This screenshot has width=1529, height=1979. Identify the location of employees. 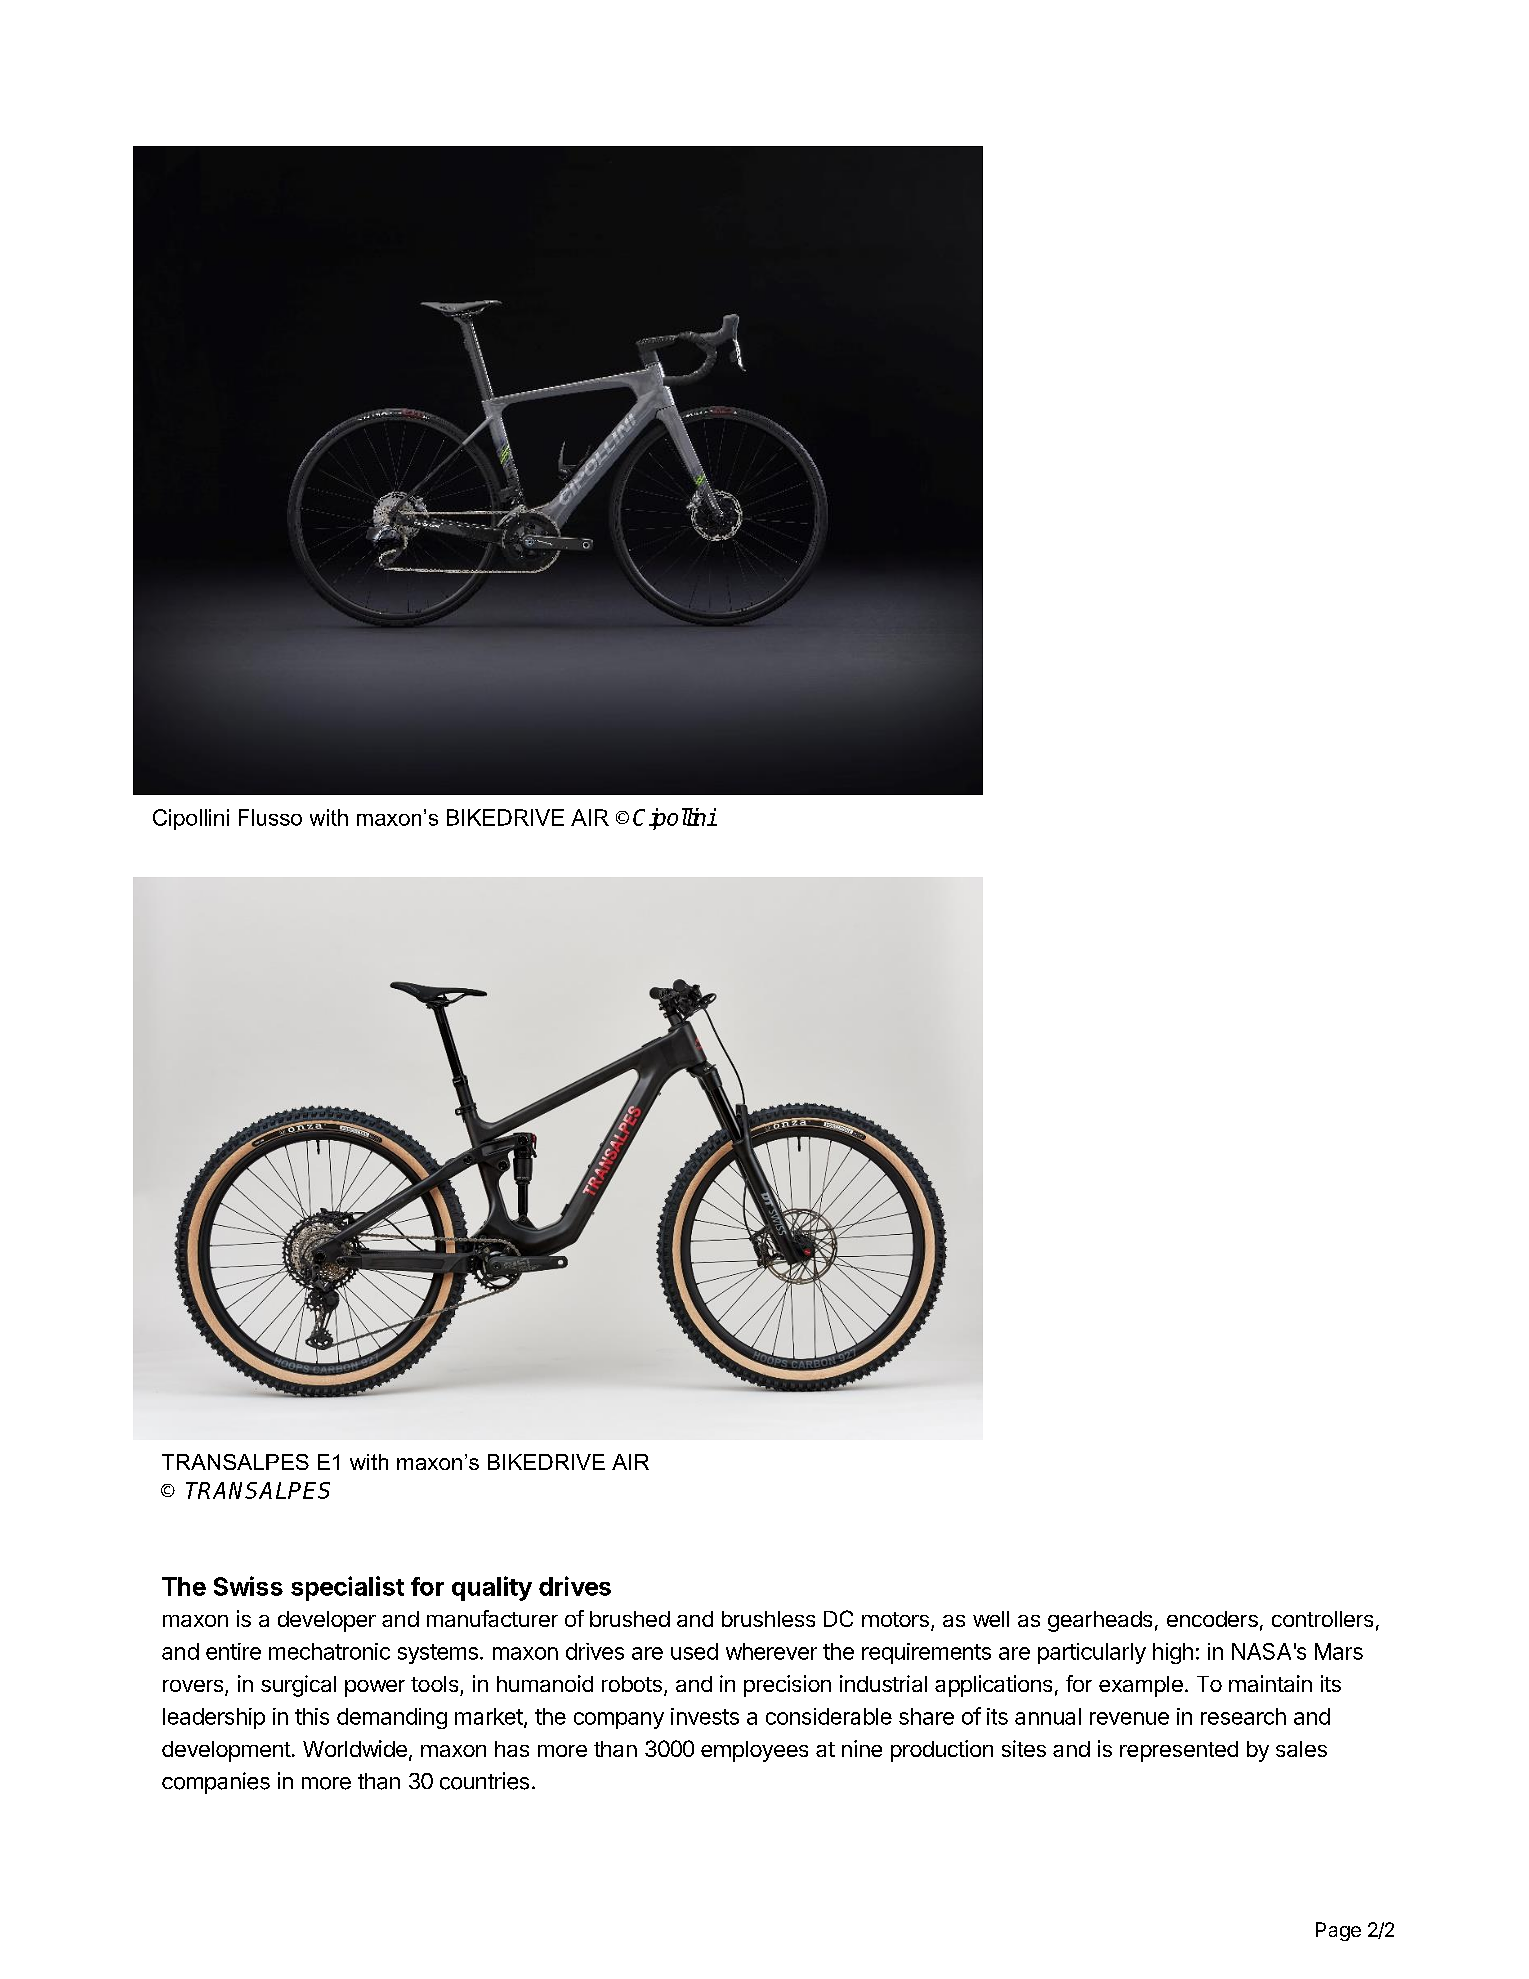
(754, 1751).
